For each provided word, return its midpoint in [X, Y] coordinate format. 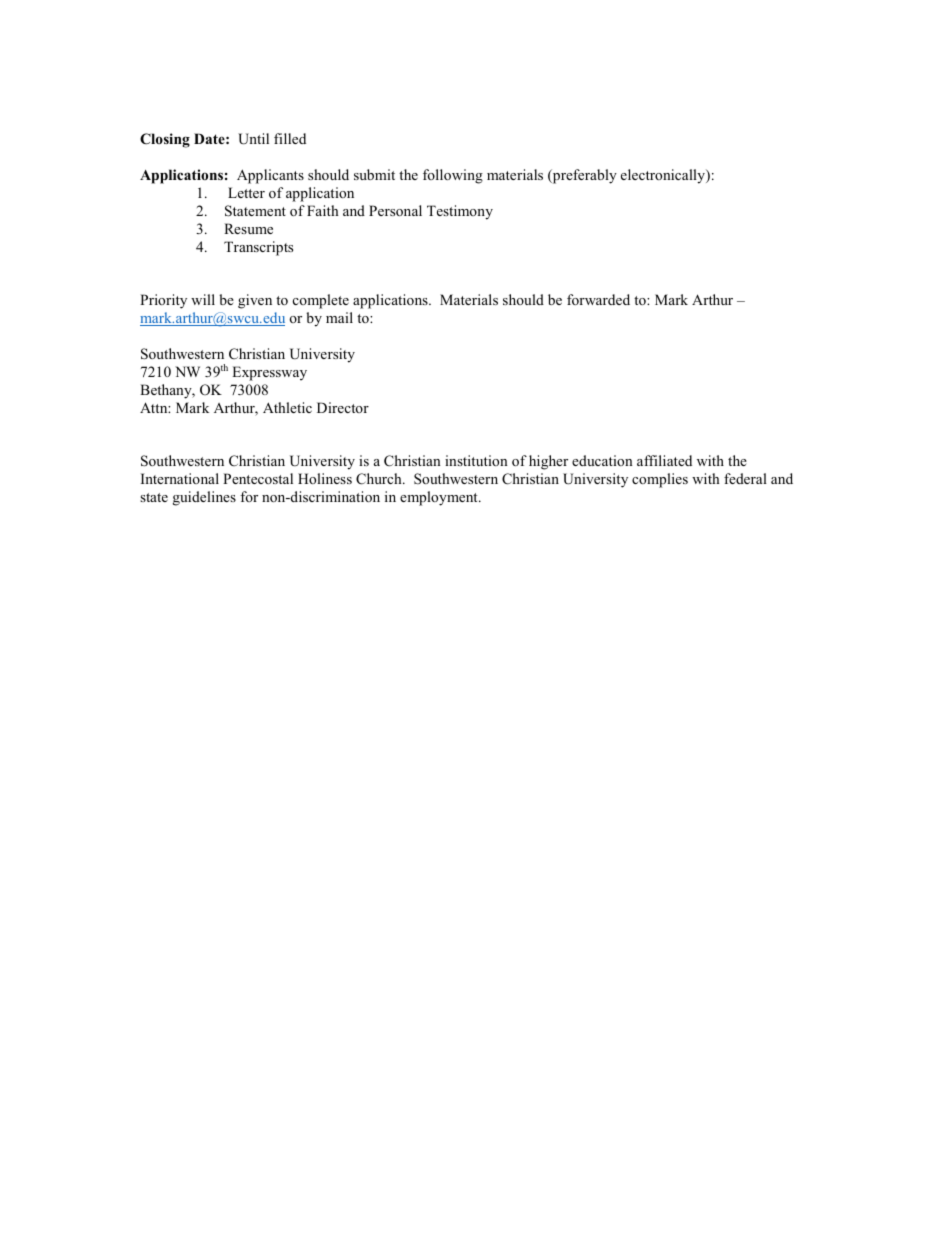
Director [343, 407]
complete [321, 301]
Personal [395, 210]
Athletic [287, 407]
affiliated [664, 460]
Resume [248, 228]
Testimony [460, 212]
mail [339, 317]
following [453, 176]
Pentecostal [258, 478]
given [255, 301]
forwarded [598, 299]
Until [253, 139]
